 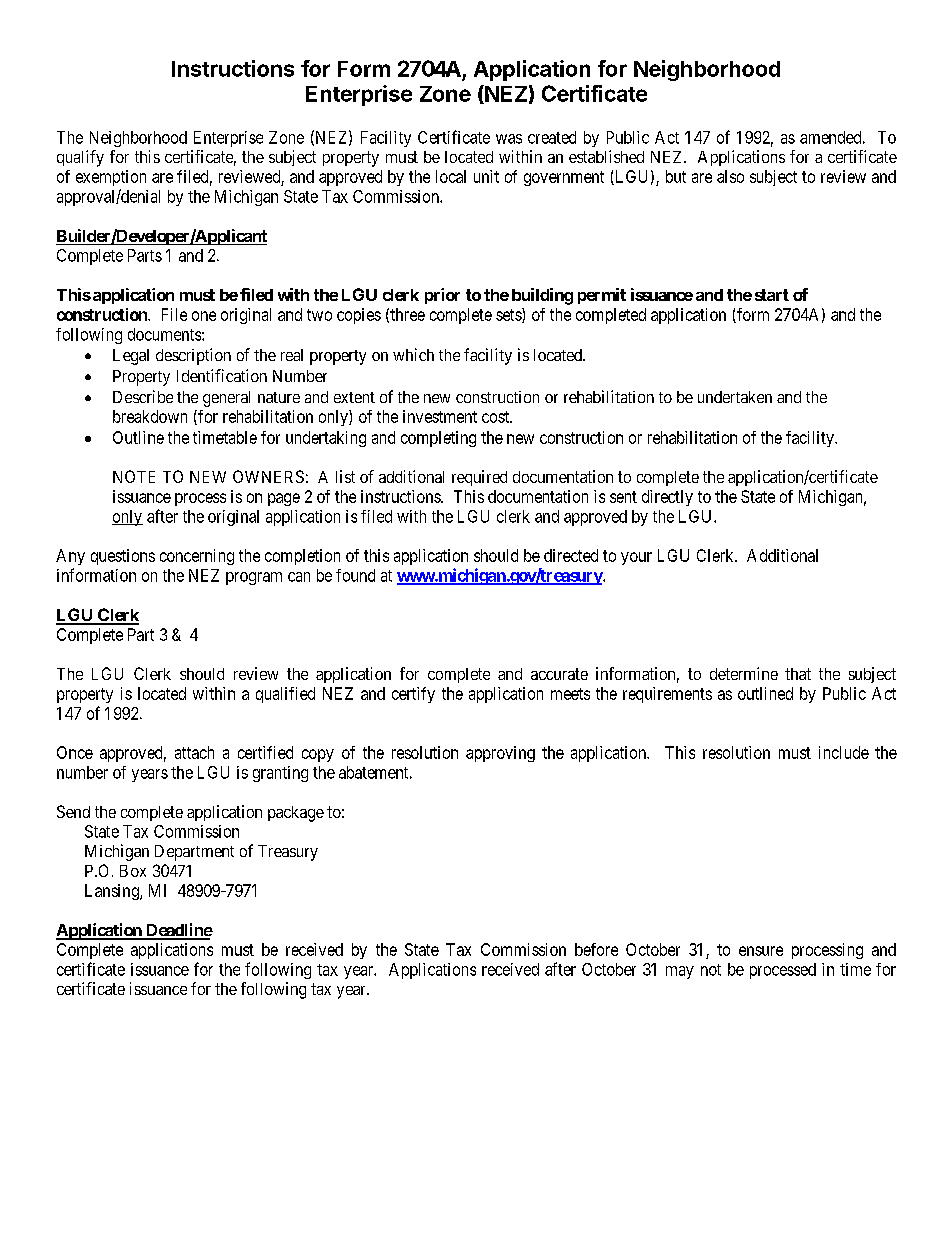 What do you see at coordinates (150, 416) in the document?
I see `breakdown` at bounding box center [150, 416].
